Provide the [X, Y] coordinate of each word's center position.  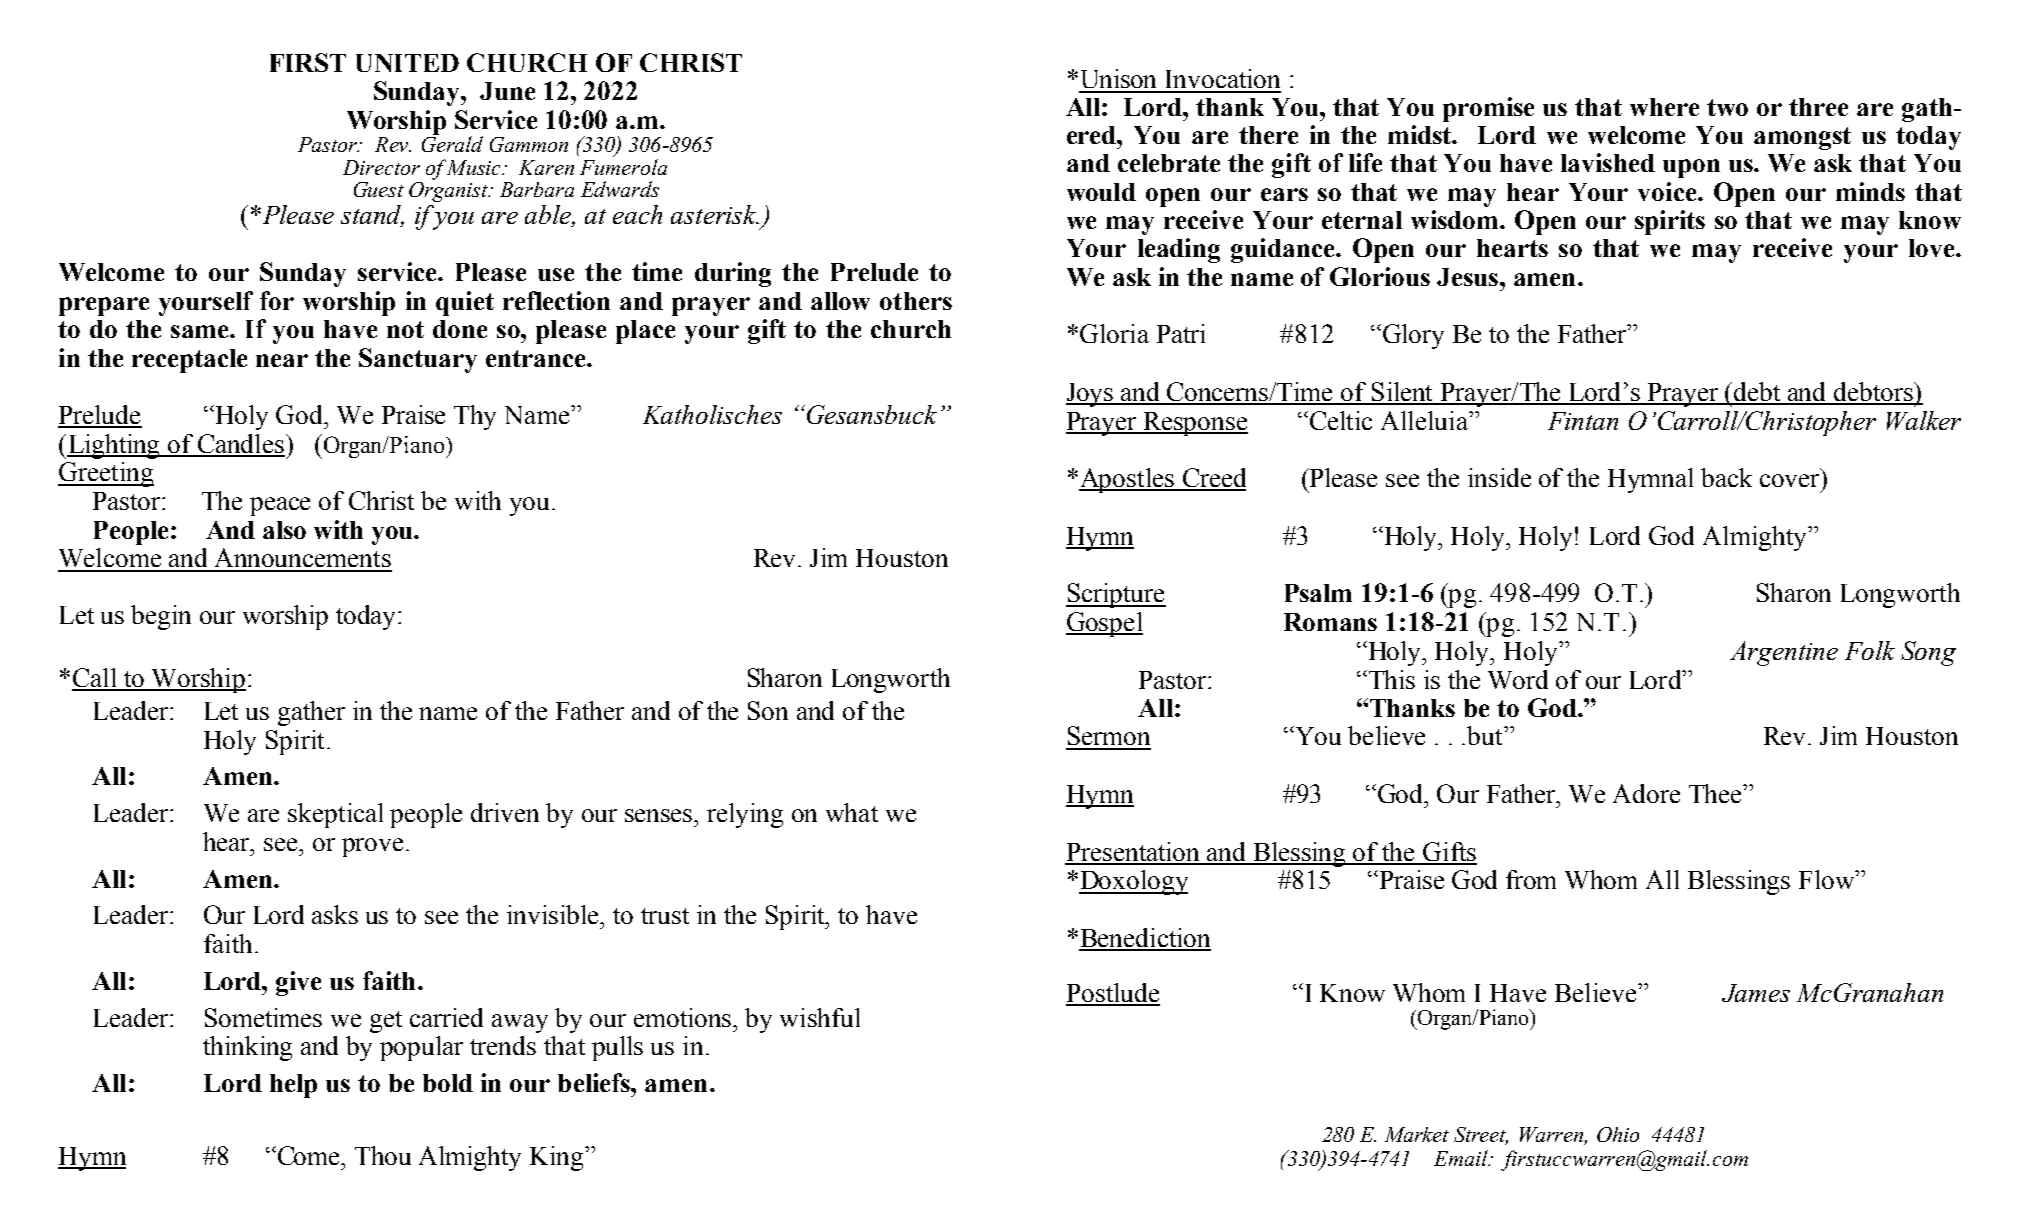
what [852, 812]
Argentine [1784, 653]
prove [372, 847]
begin [161, 617]
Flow [1827, 879]
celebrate [1169, 163]
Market [1417, 1134]
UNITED [407, 63]
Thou [383, 1155]
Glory [1412, 336]
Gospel [1104, 624]
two [1727, 107]
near [282, 360]
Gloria [1114, 333]
